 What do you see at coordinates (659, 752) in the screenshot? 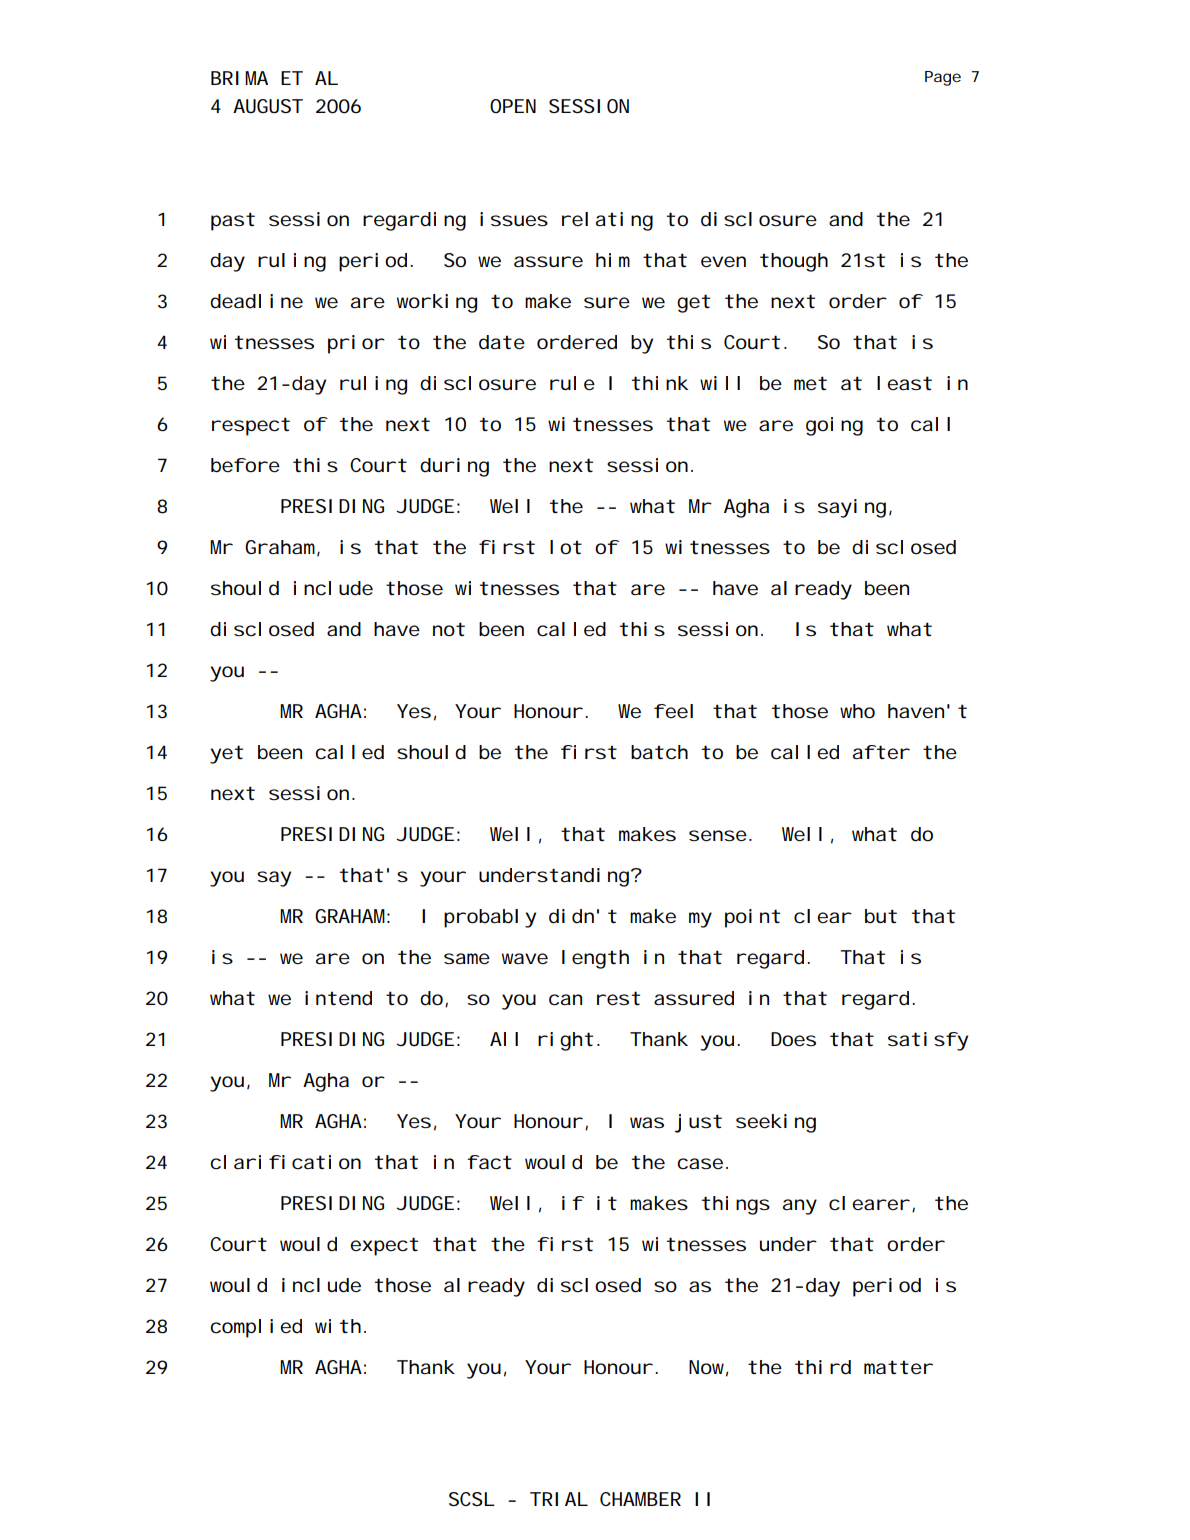
I see `batch` at bounding box center [659, 752].
